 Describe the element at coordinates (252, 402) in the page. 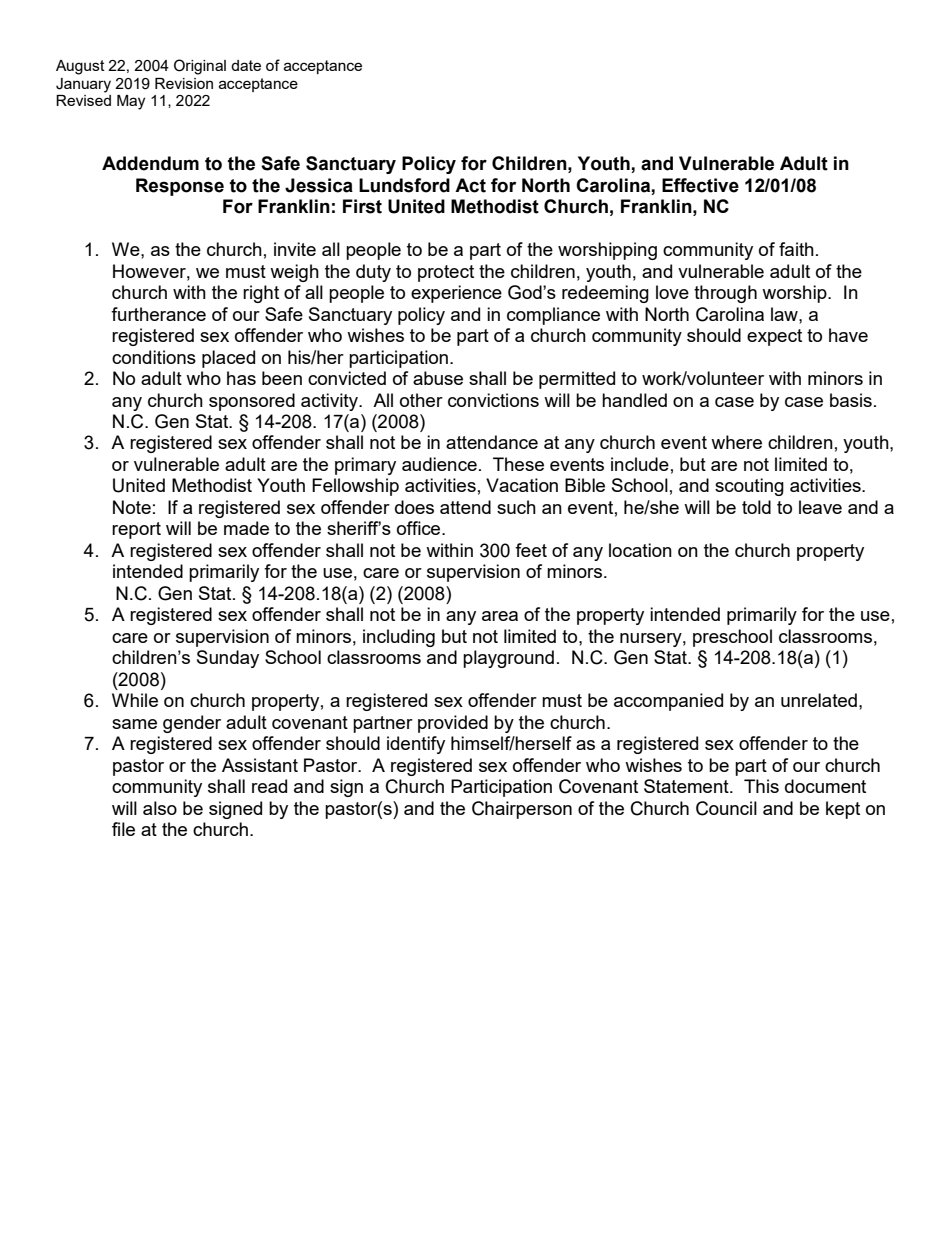

I see `sponsored` at that location.
